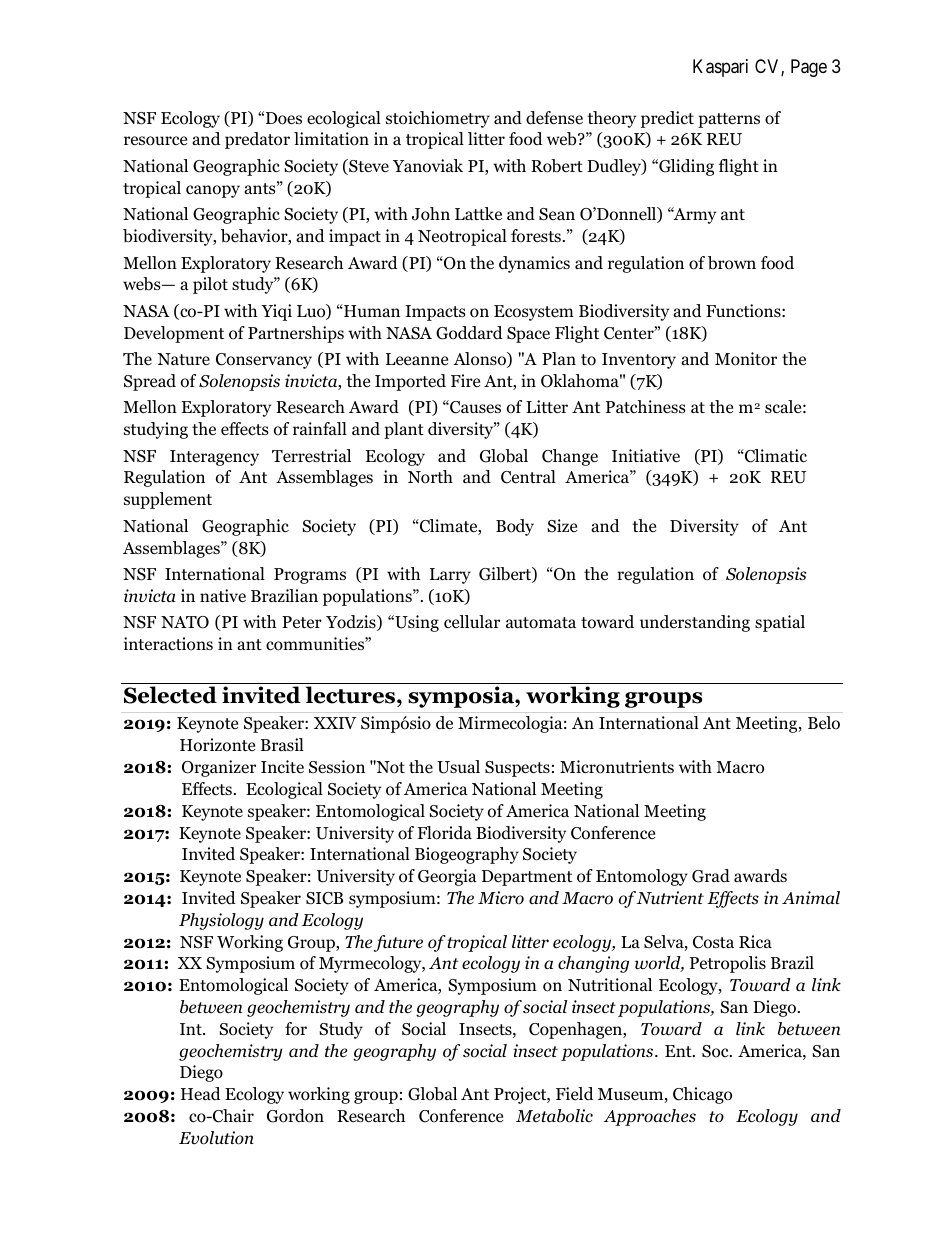 The width and height of the screenshot is (952, 1233). What do you see at coordinates (257, 140) in the screenshot?
I see `predator` at bounding box center [257, 140].
